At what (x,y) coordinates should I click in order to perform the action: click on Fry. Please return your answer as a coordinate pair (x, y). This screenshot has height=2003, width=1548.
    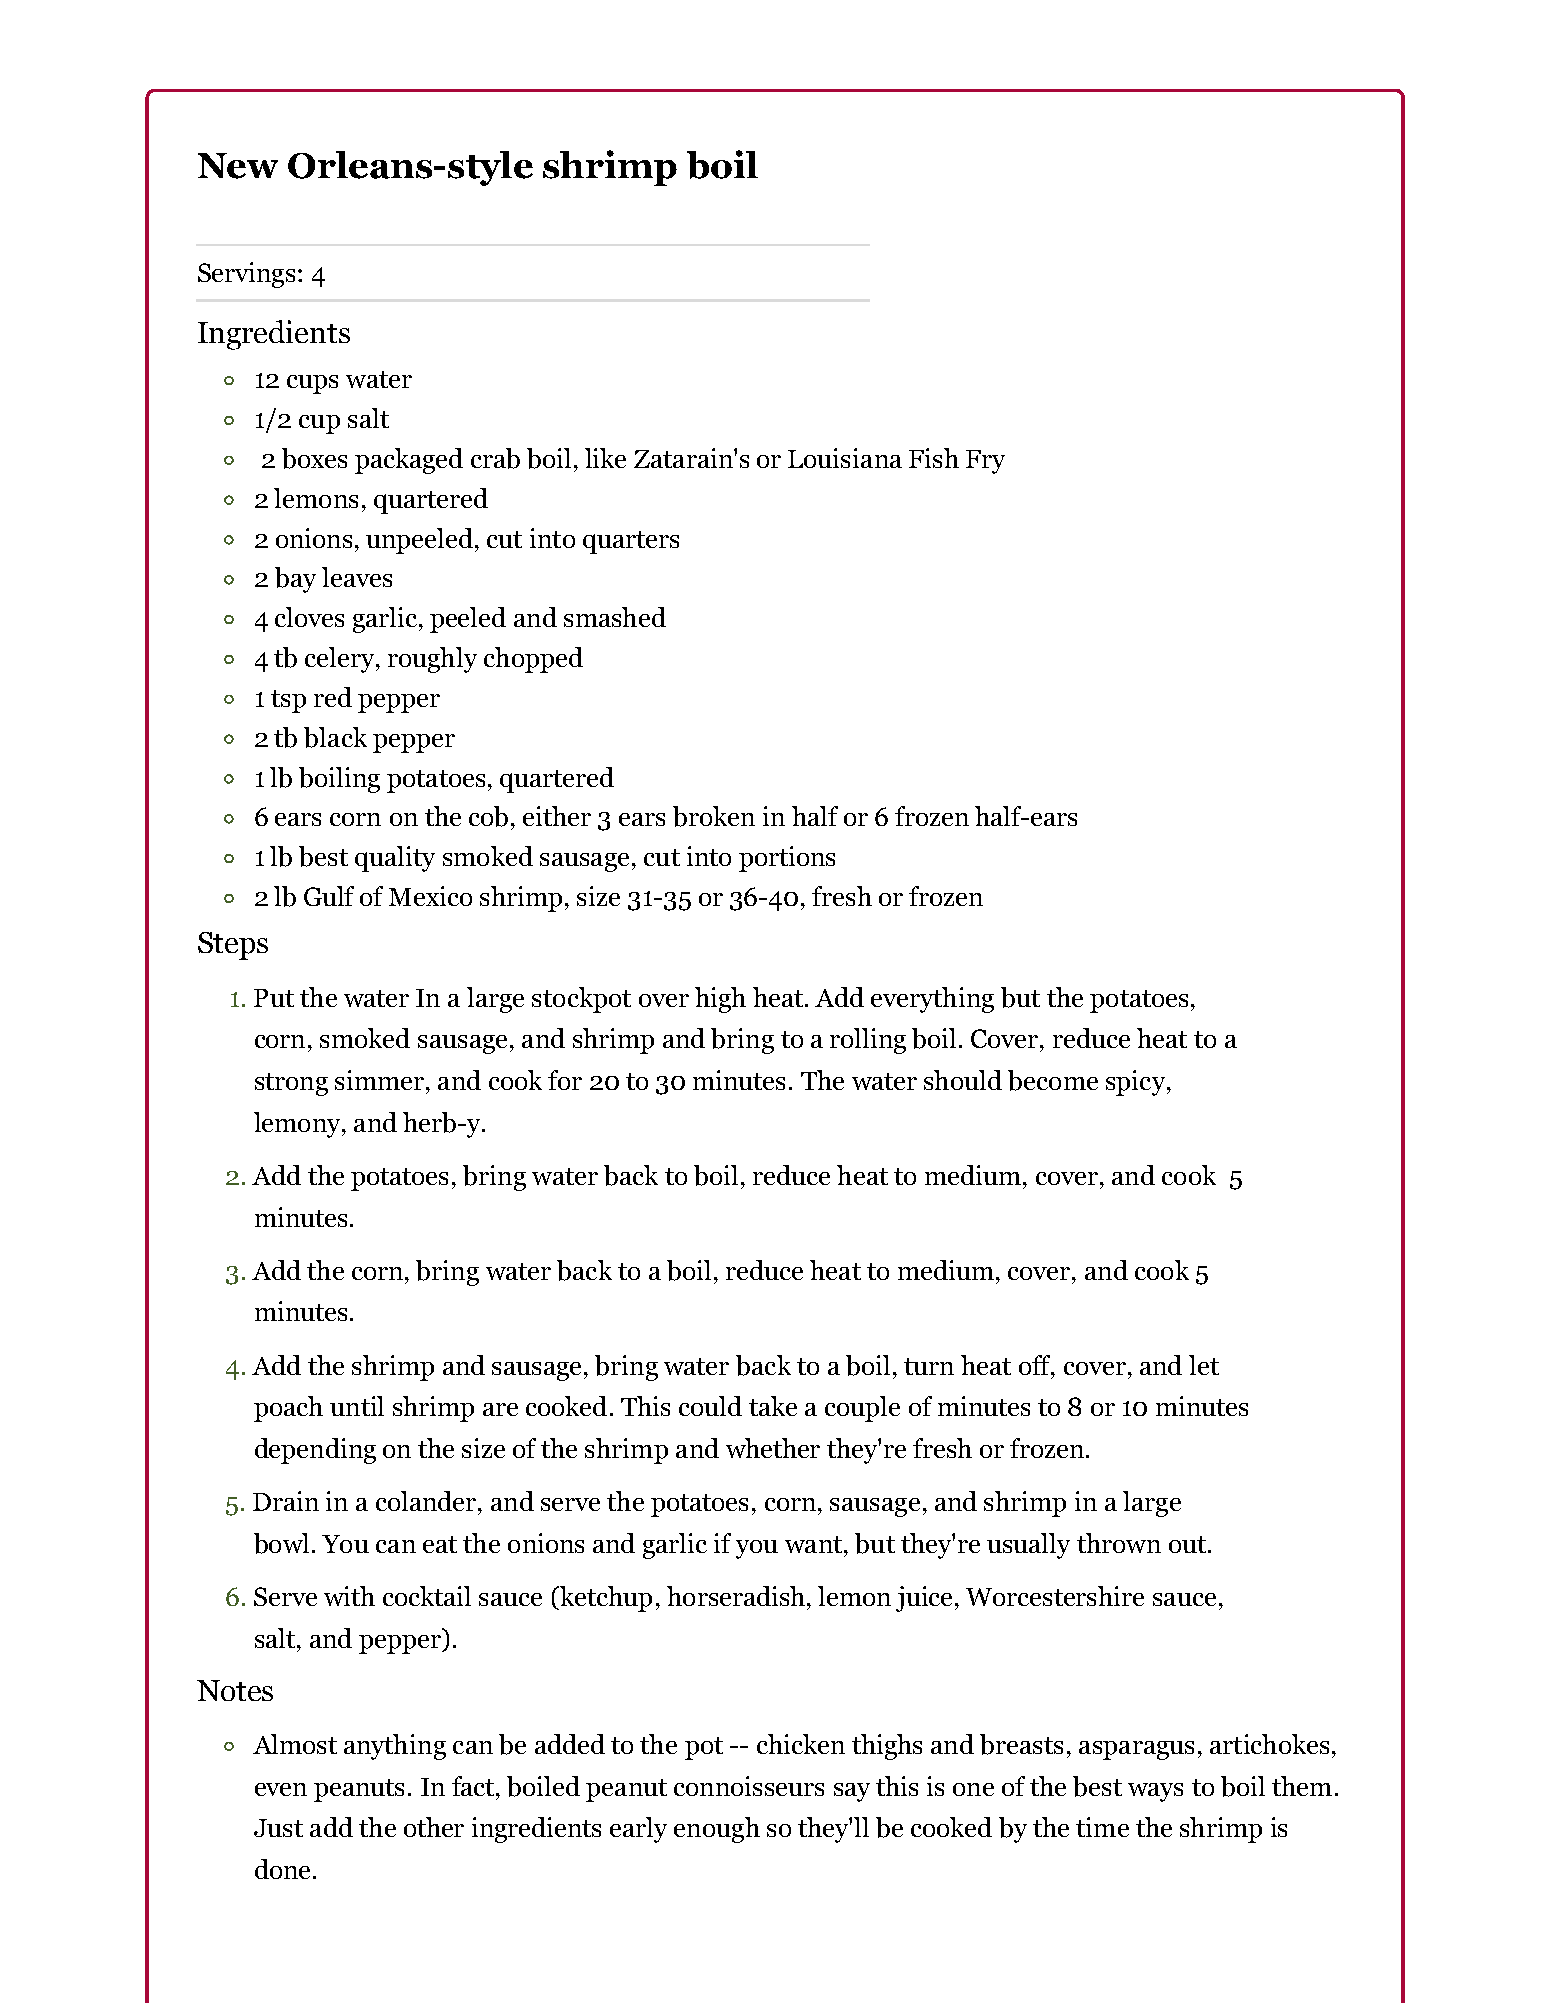
    Looking at the image, I should click on (985, 462).
